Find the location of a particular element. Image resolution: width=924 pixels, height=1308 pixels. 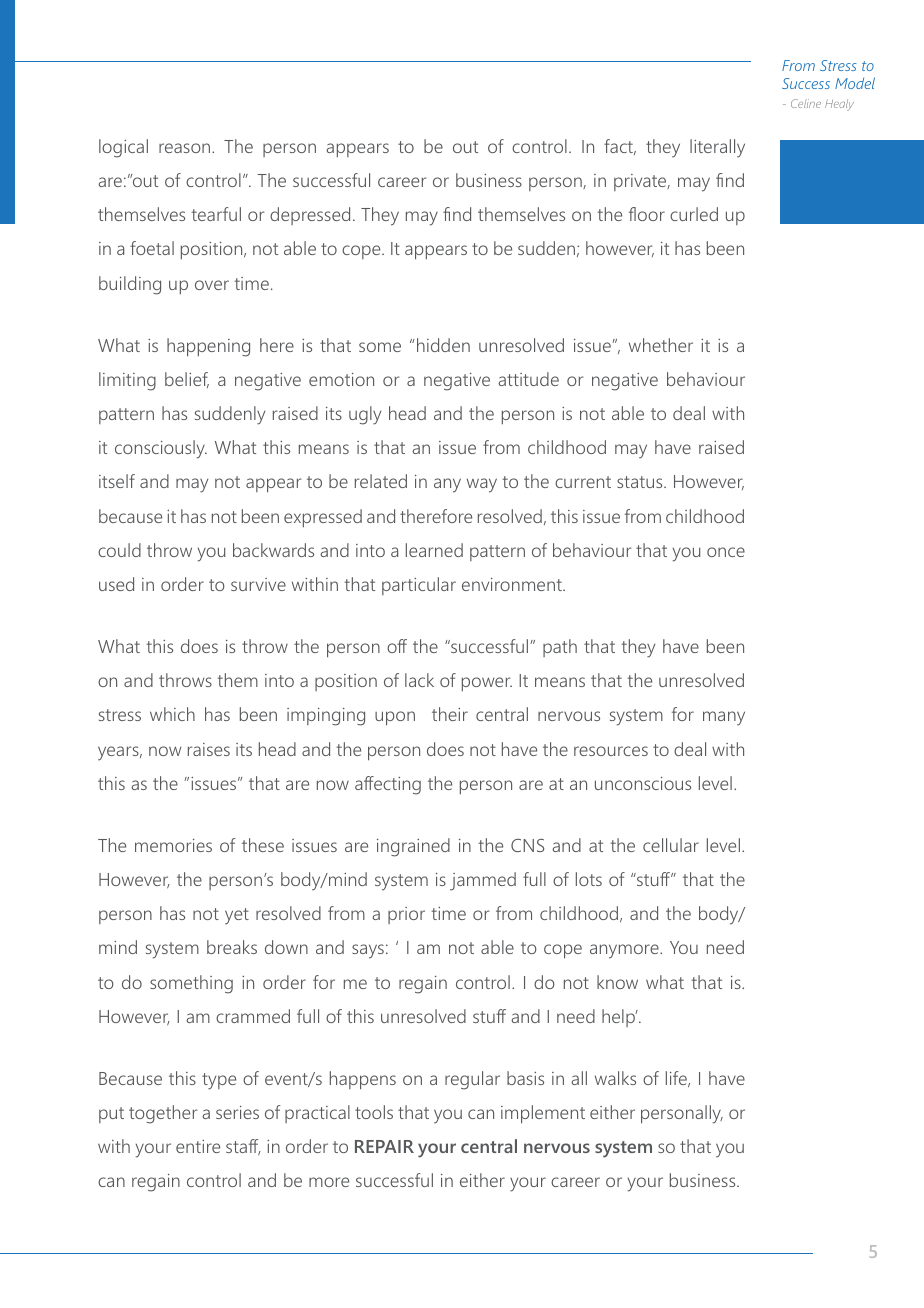

Celine is located at coordinates (806, 103).
